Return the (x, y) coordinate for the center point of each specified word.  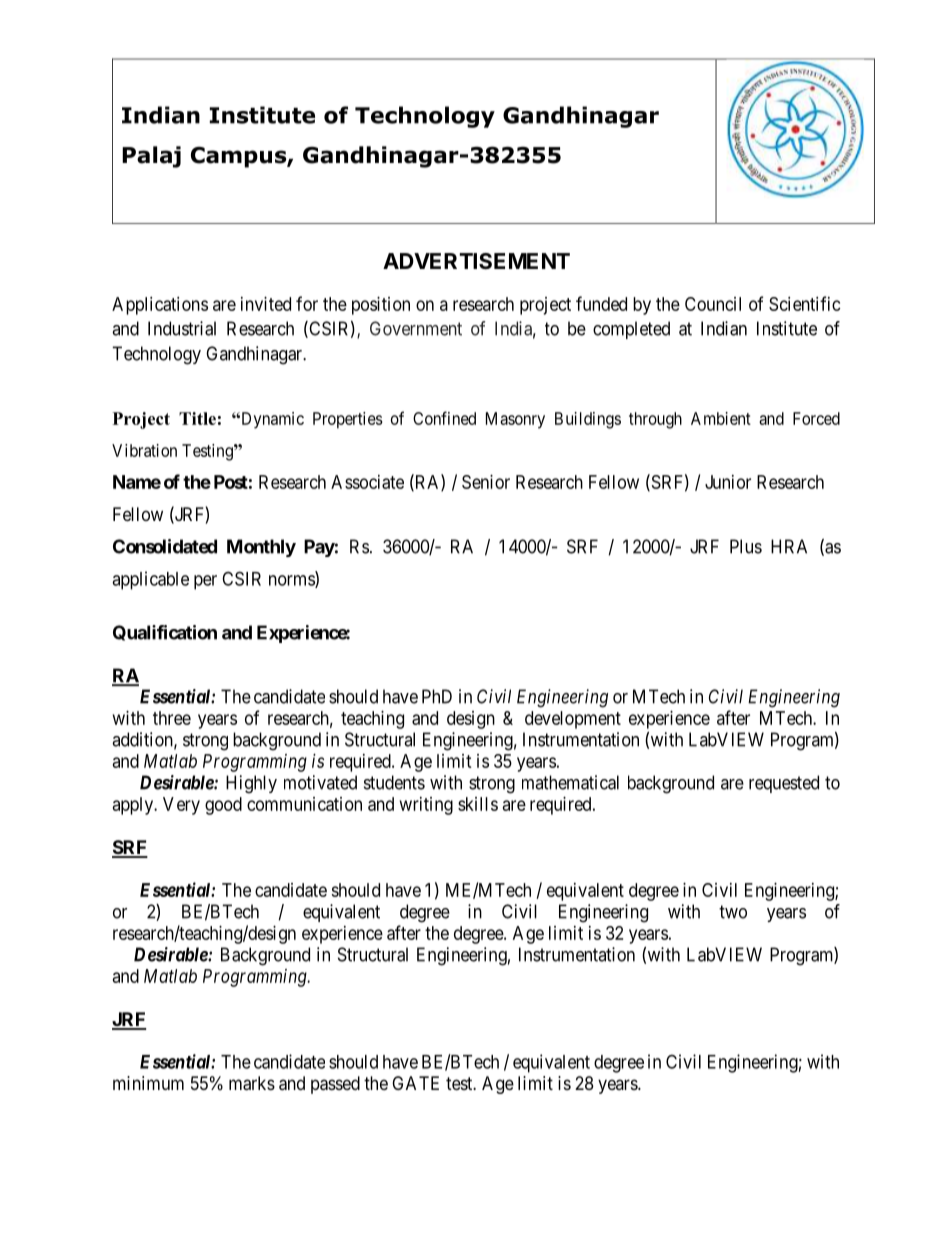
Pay (319, 548)
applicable (150, 580)
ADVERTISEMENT (476, 261)
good (223, 806)
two (733, 912)
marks (252, 1083)
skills (478, 804)
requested (784, 784)
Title (197, 418)
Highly (251, 784)
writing (426, 806)
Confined (444, 418)
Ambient (721, 418)
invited (266, 304)
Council (713, 304)
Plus (746, 546)
